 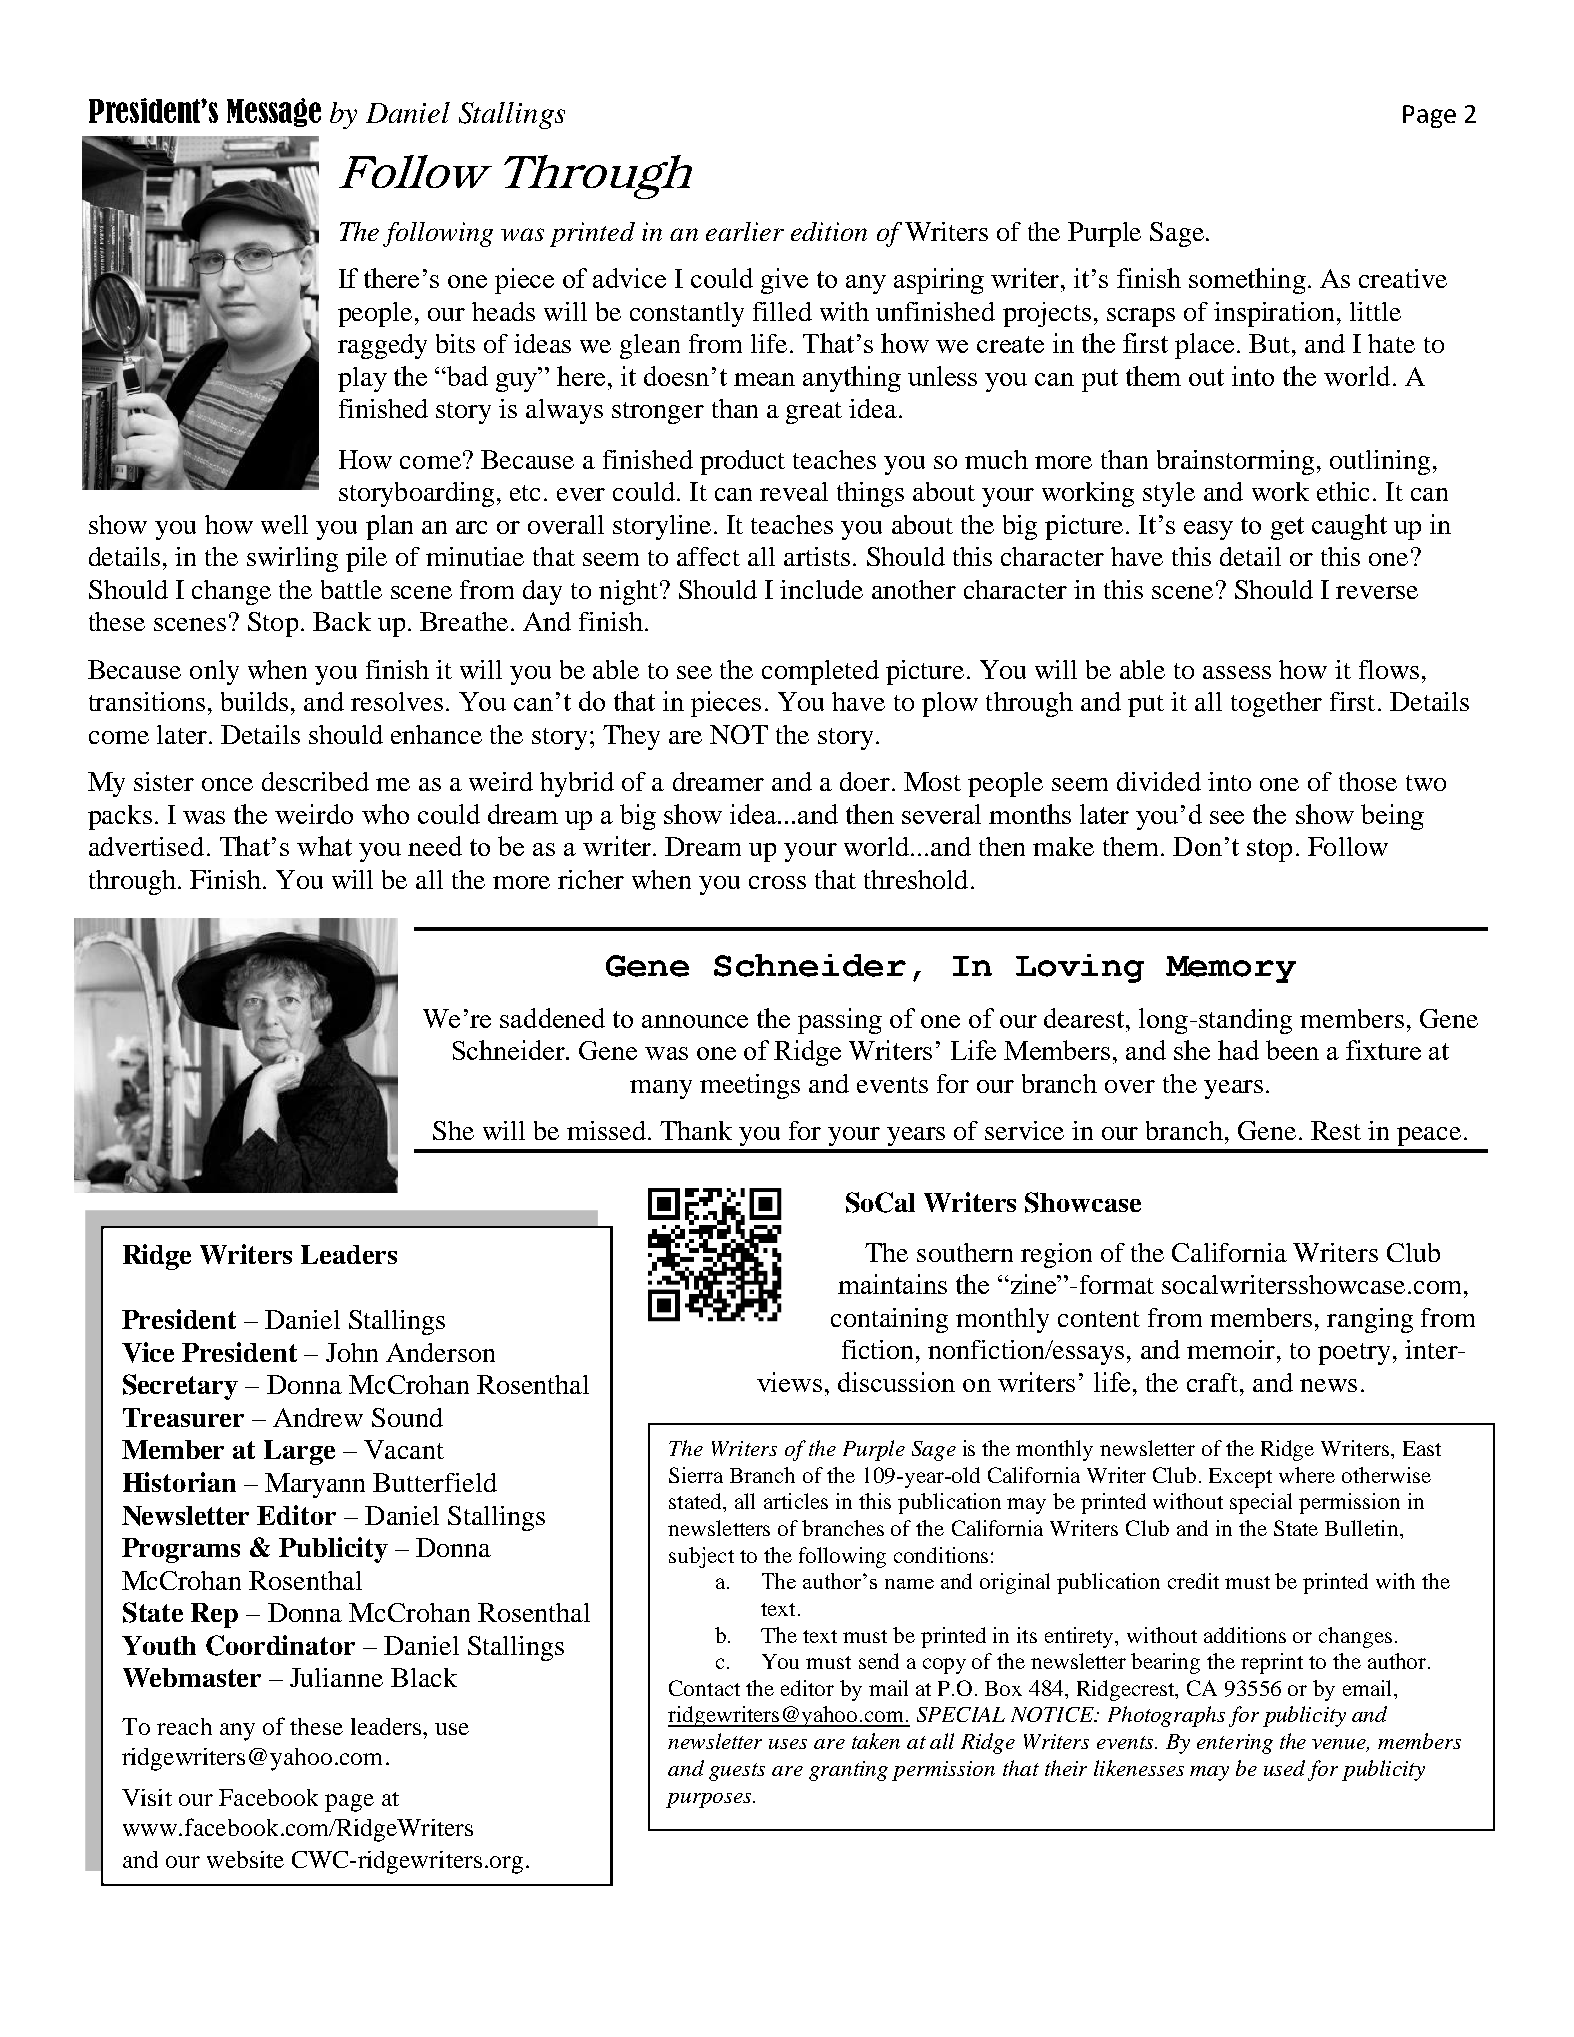 I want to click on give, so click(x=784, y=281).
